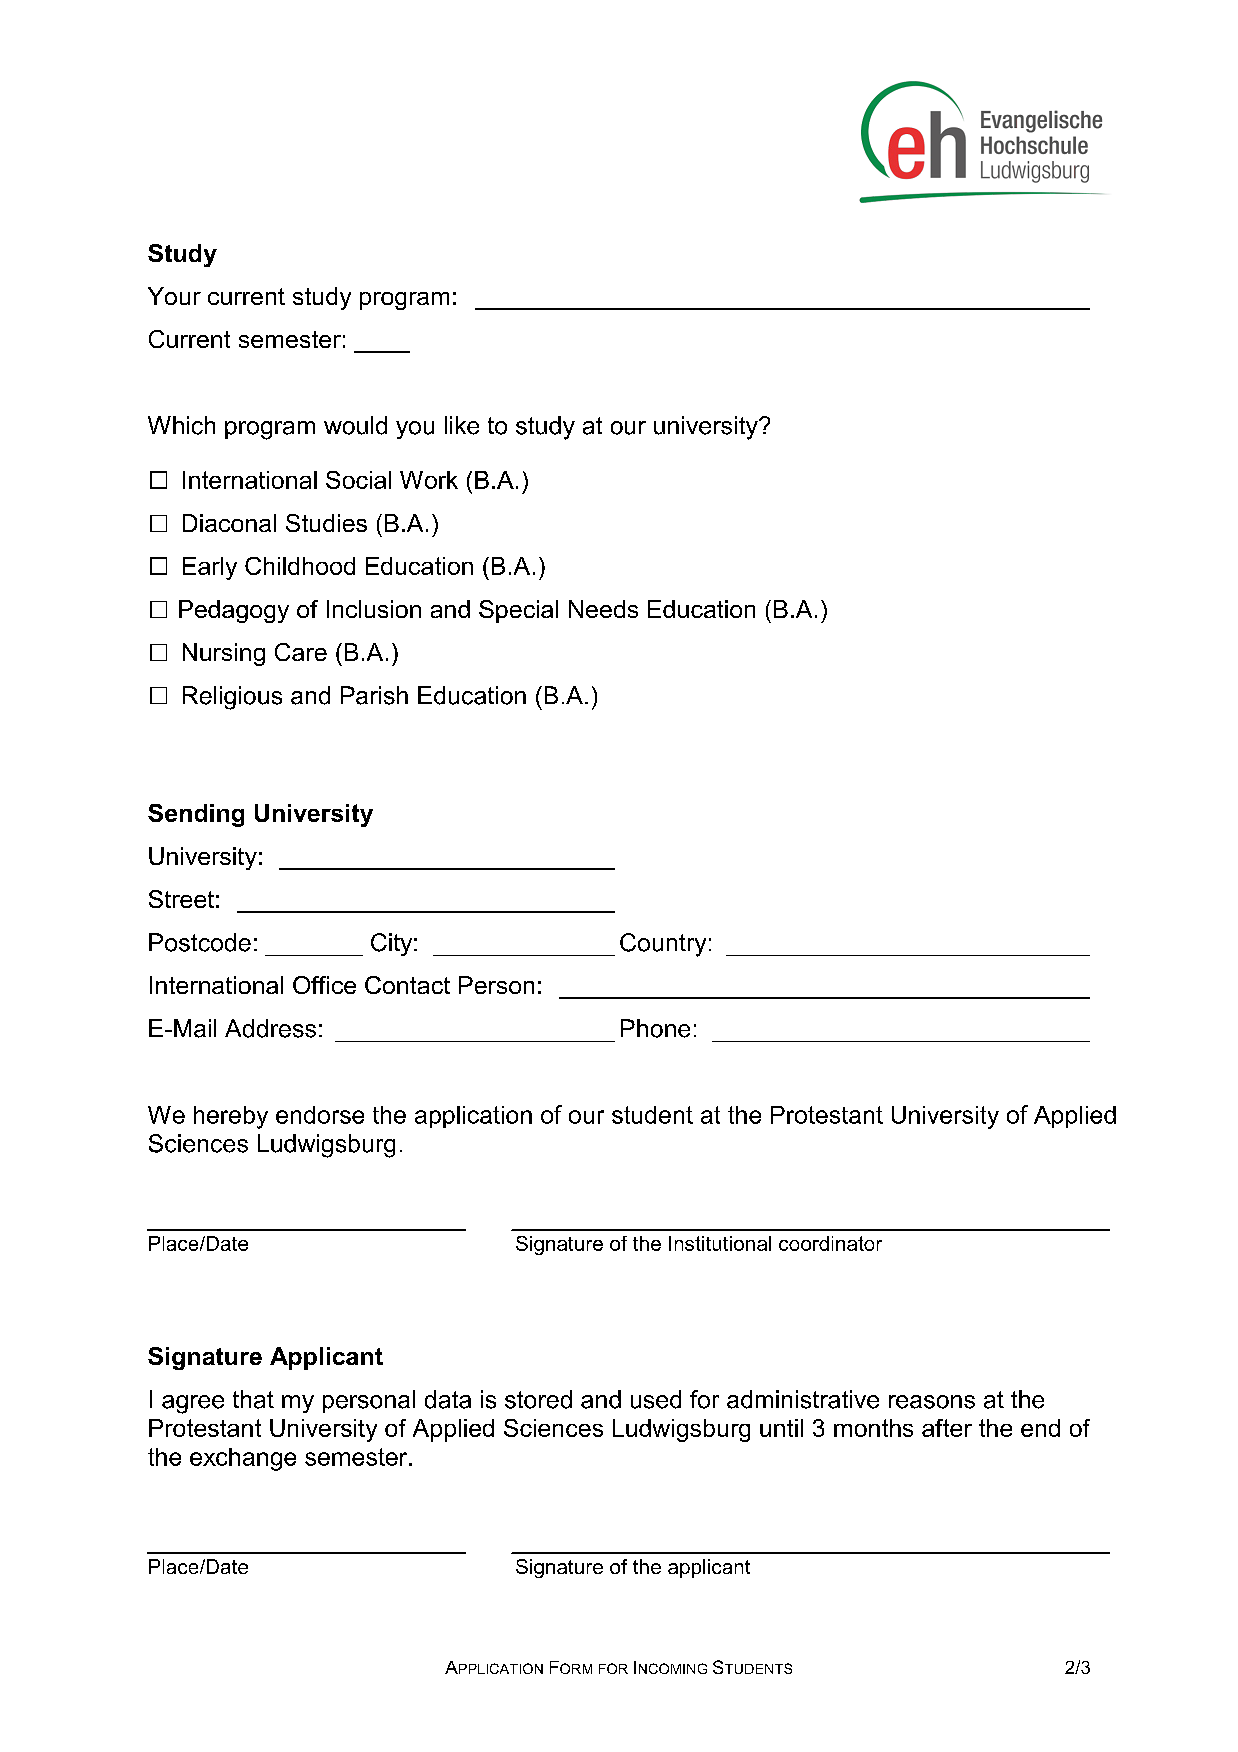 This screenshot has width=1238, height=1752. I want to click on Sending, so click(196, 815).
